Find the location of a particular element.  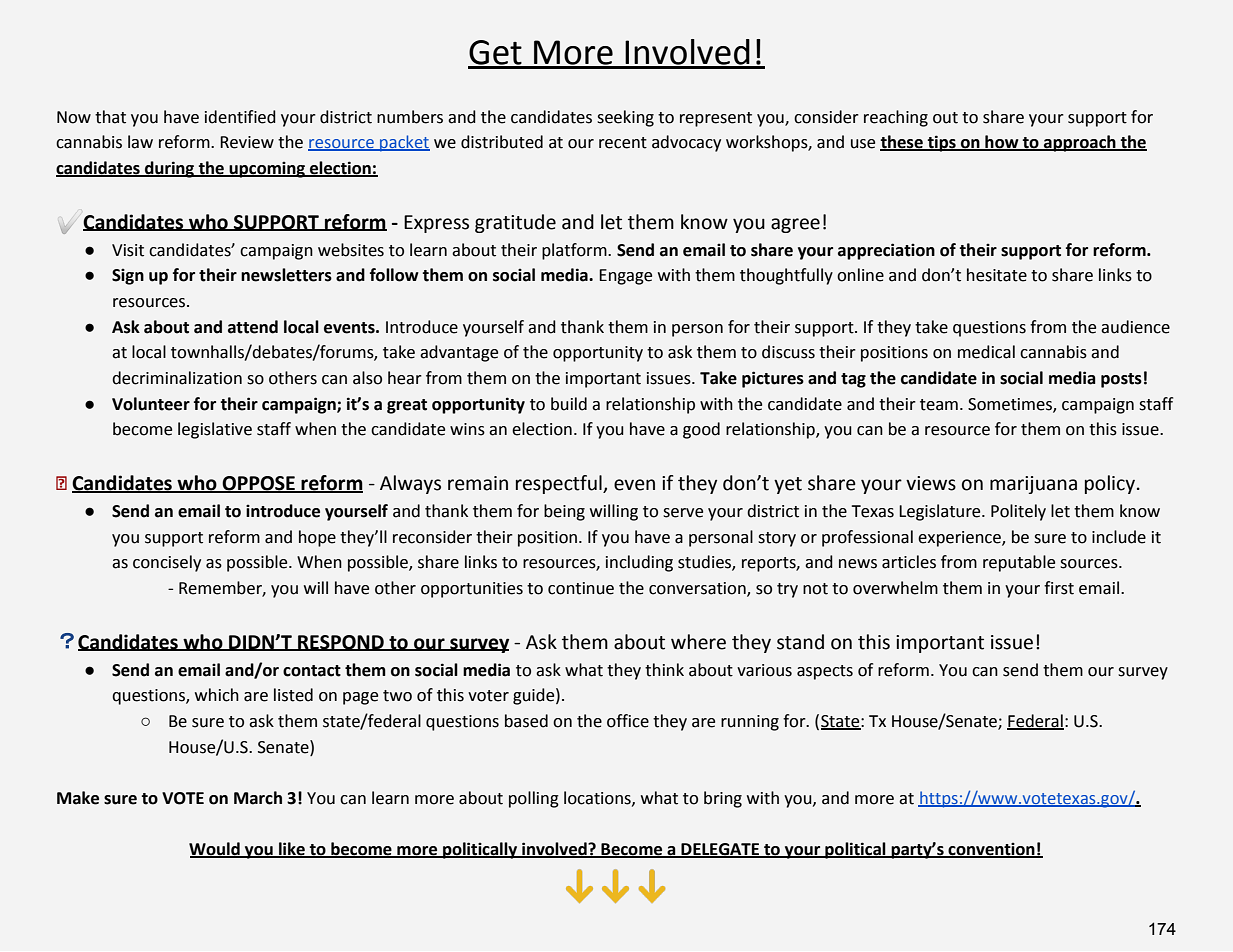

recent is located at coordinates (623, 143).
